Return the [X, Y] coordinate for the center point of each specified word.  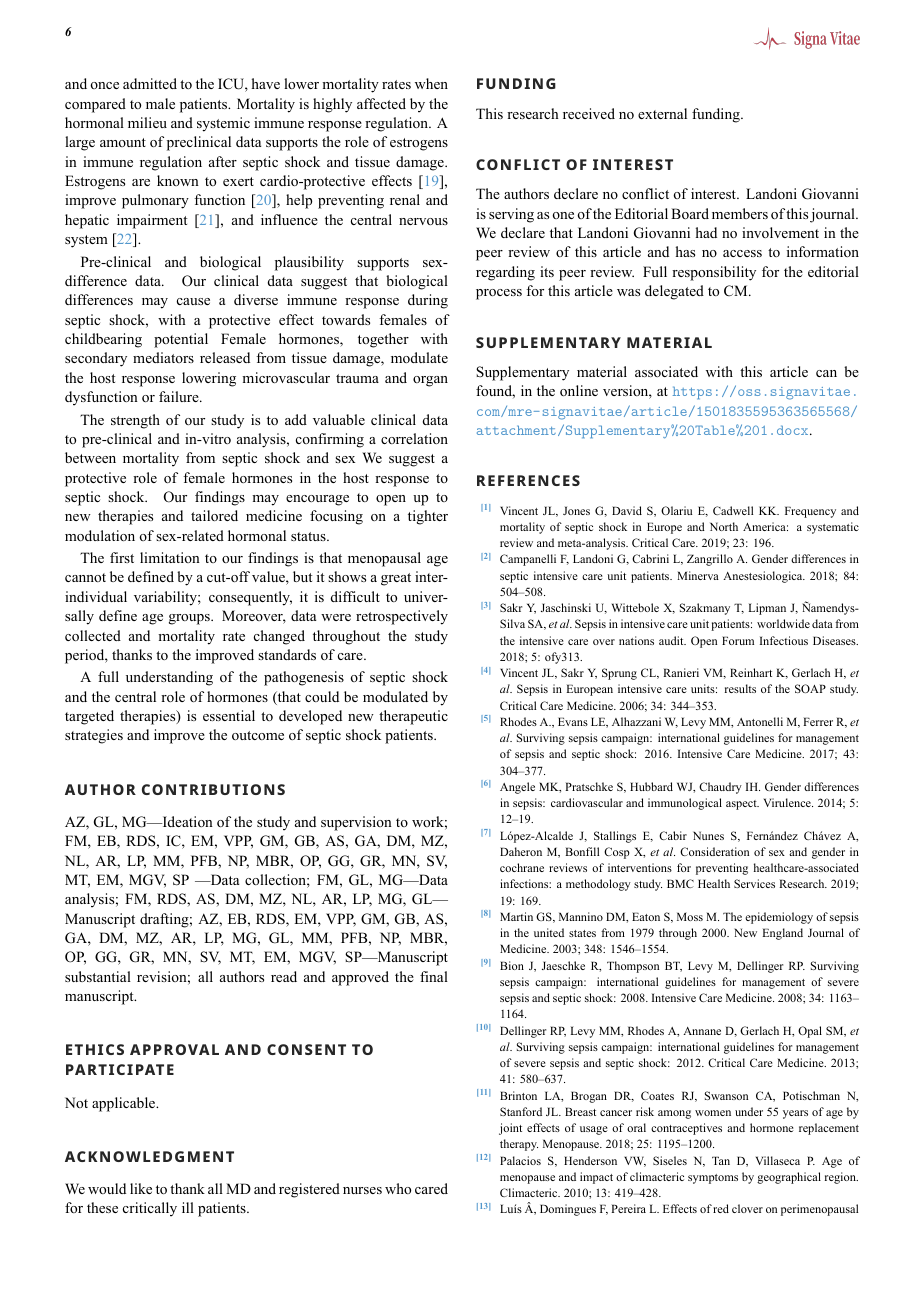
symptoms [713, 1179]
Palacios [520, 1160]
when [431, 83]
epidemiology [779, 918]
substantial [98, 976]
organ [430, 381]
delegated [674, 292]
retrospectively [402, 617]
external [662, 113]
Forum [738, 640]
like [141, 1188]
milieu [147, 122]
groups [190, 619]
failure [180, 396]
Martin [516, 916]
